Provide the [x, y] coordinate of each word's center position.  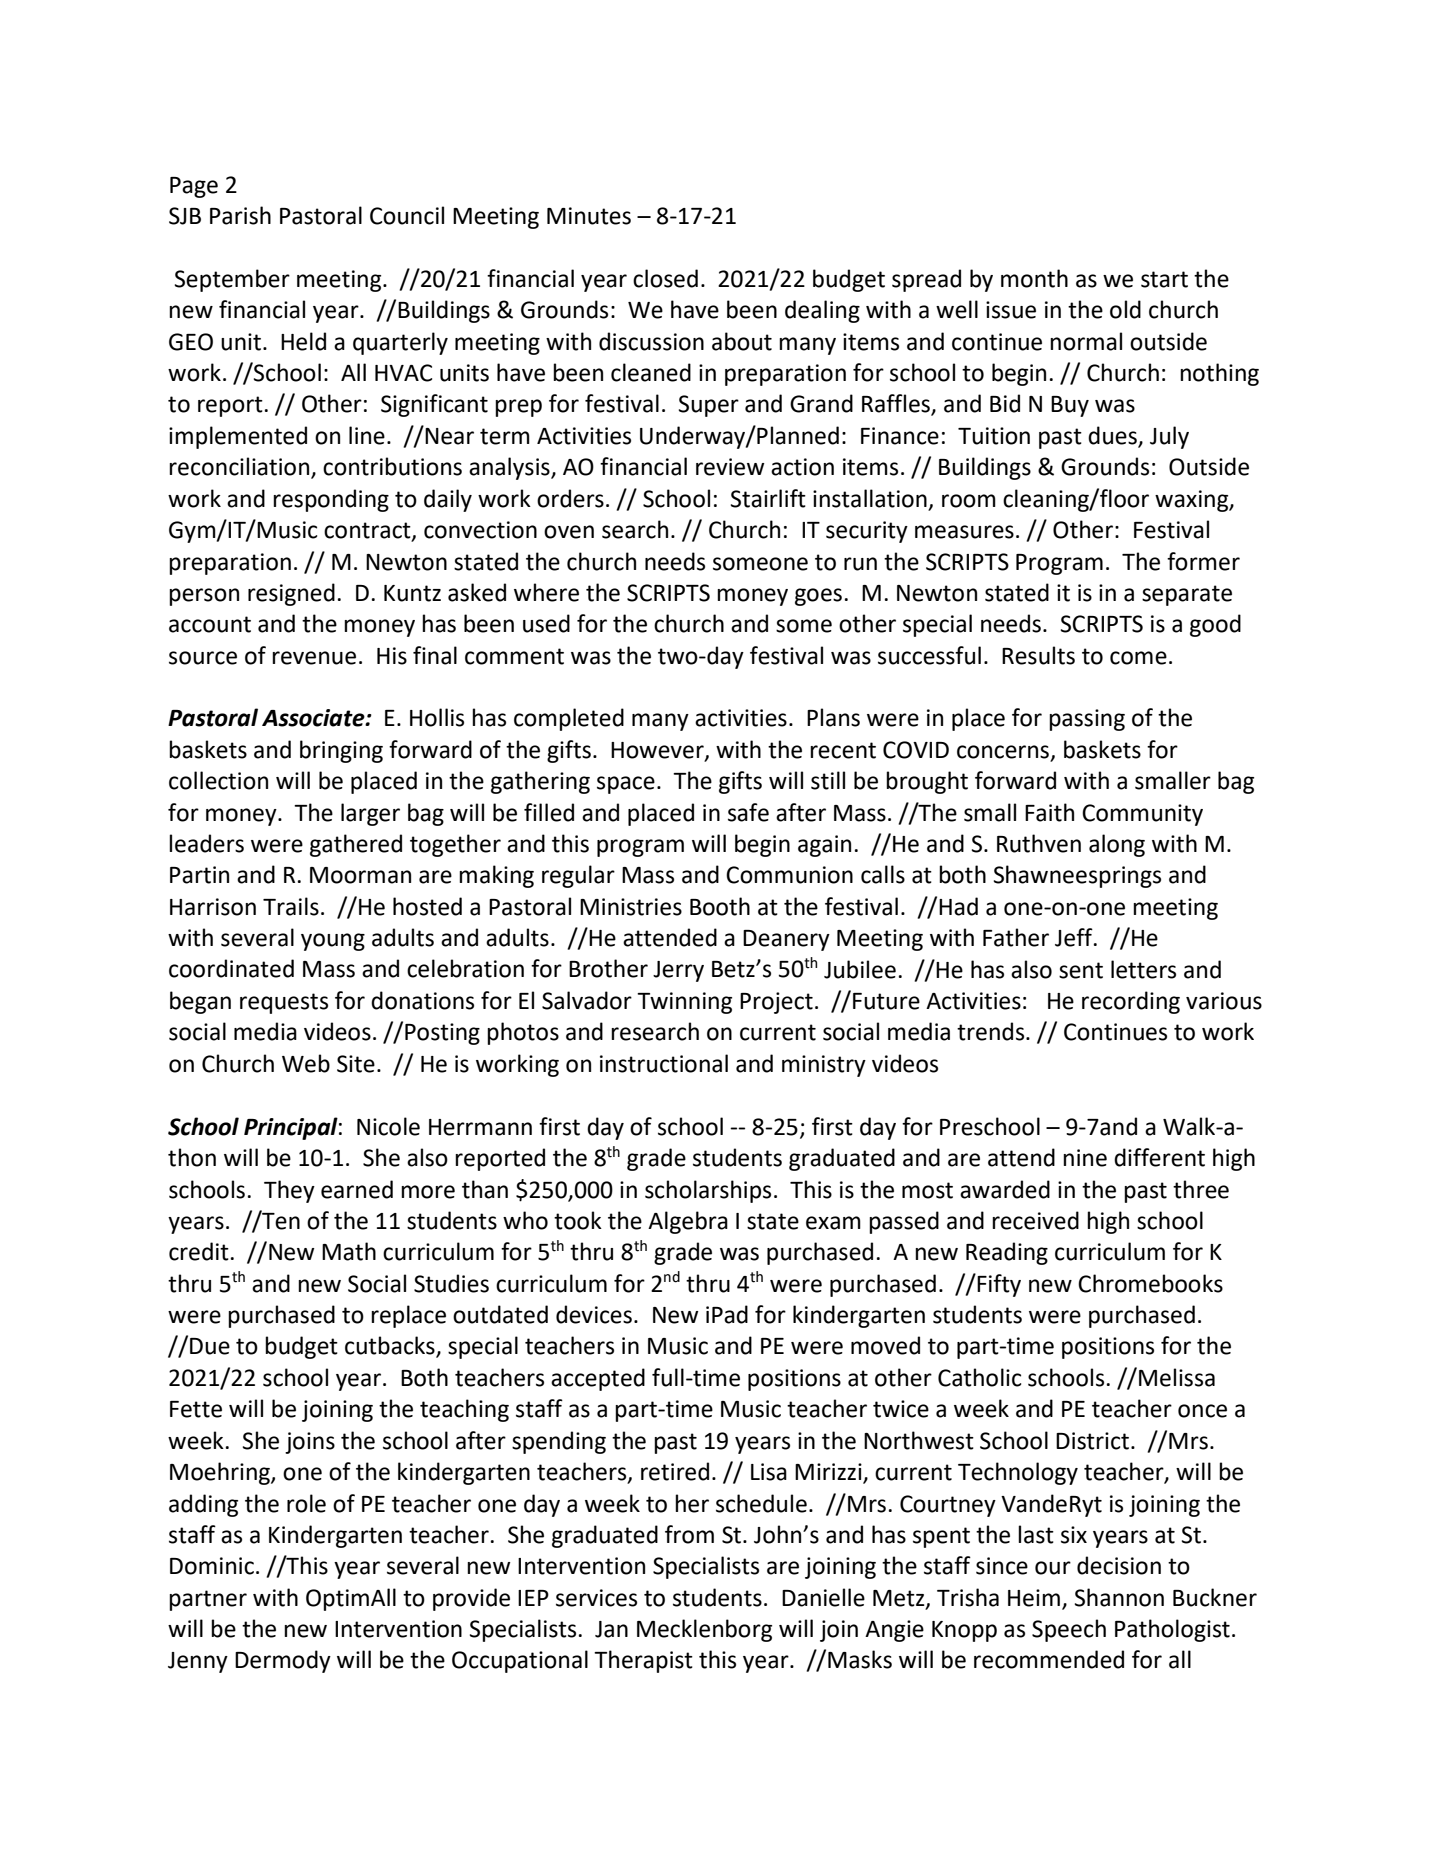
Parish [240, 215]
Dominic [212, 1566]
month [1034, 278]
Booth [720, 906]
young [333, 942]
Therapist [643, 1661]
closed [665, 278]
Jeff [1075, 937]
